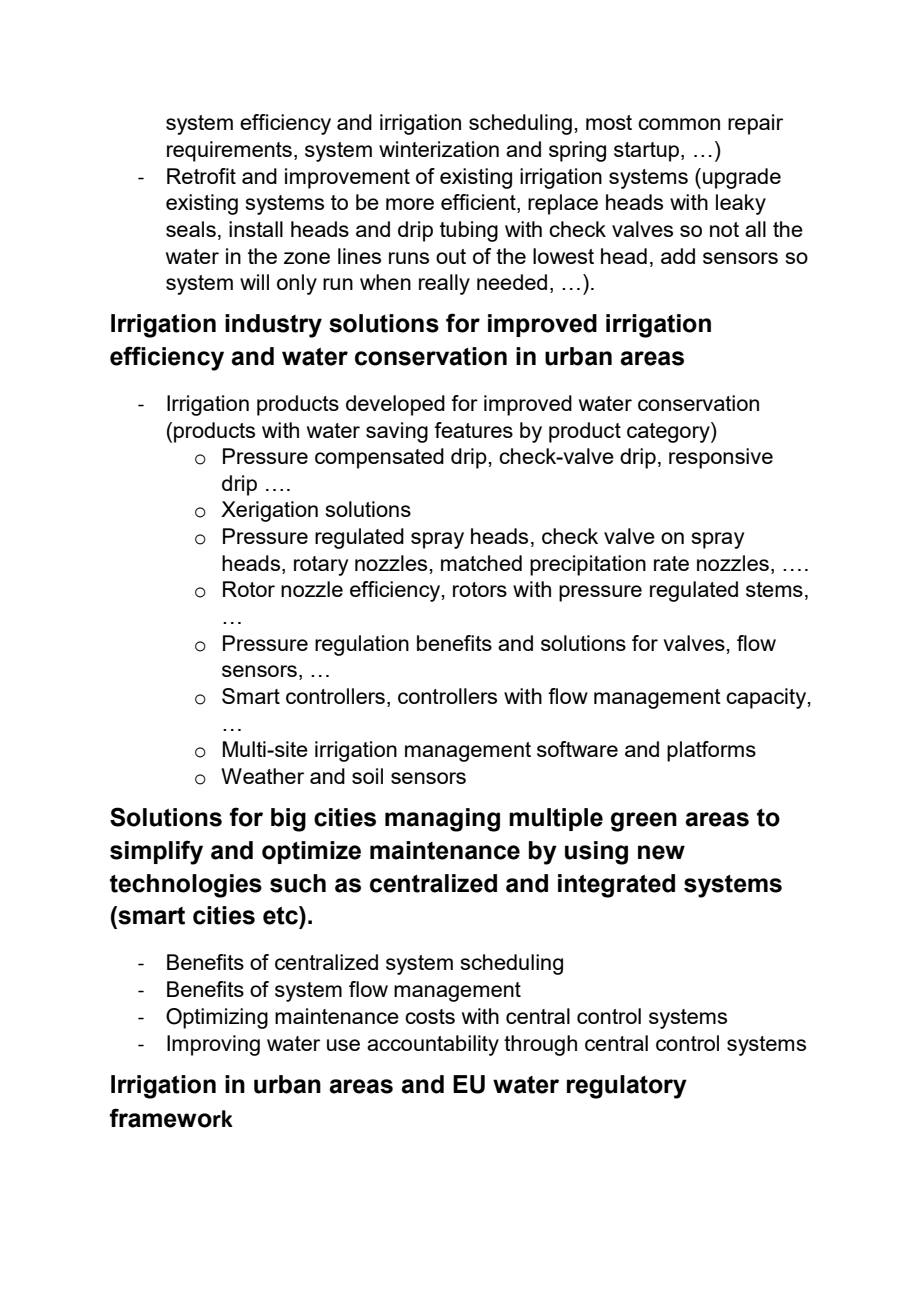 The width and height of the image is (924, 1307). What do you see at coordinates (213, 1045) in the image?
I see `Improving` at bounding box center [213, 1045].
